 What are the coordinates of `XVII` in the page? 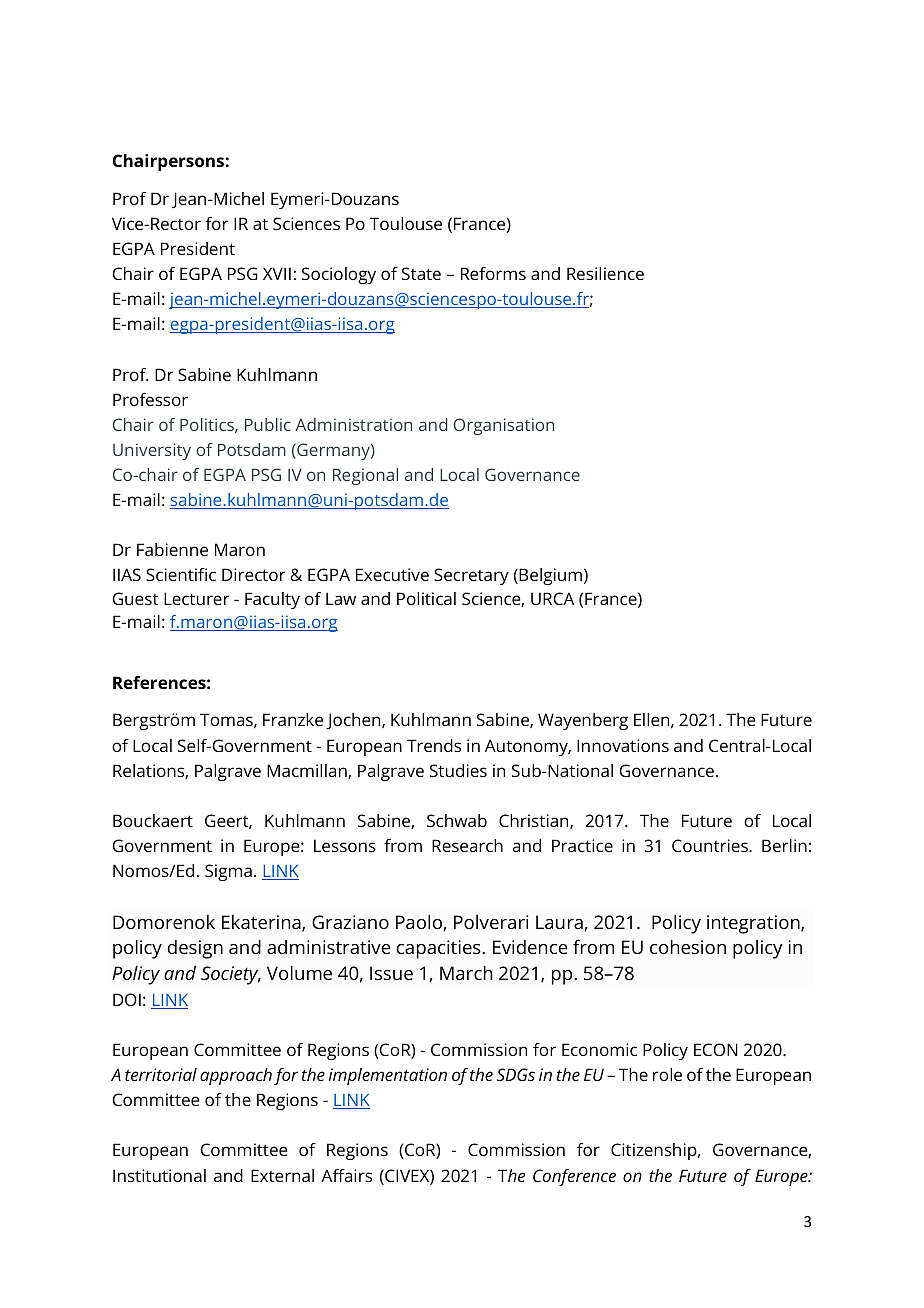 It's located at (277, 273).
